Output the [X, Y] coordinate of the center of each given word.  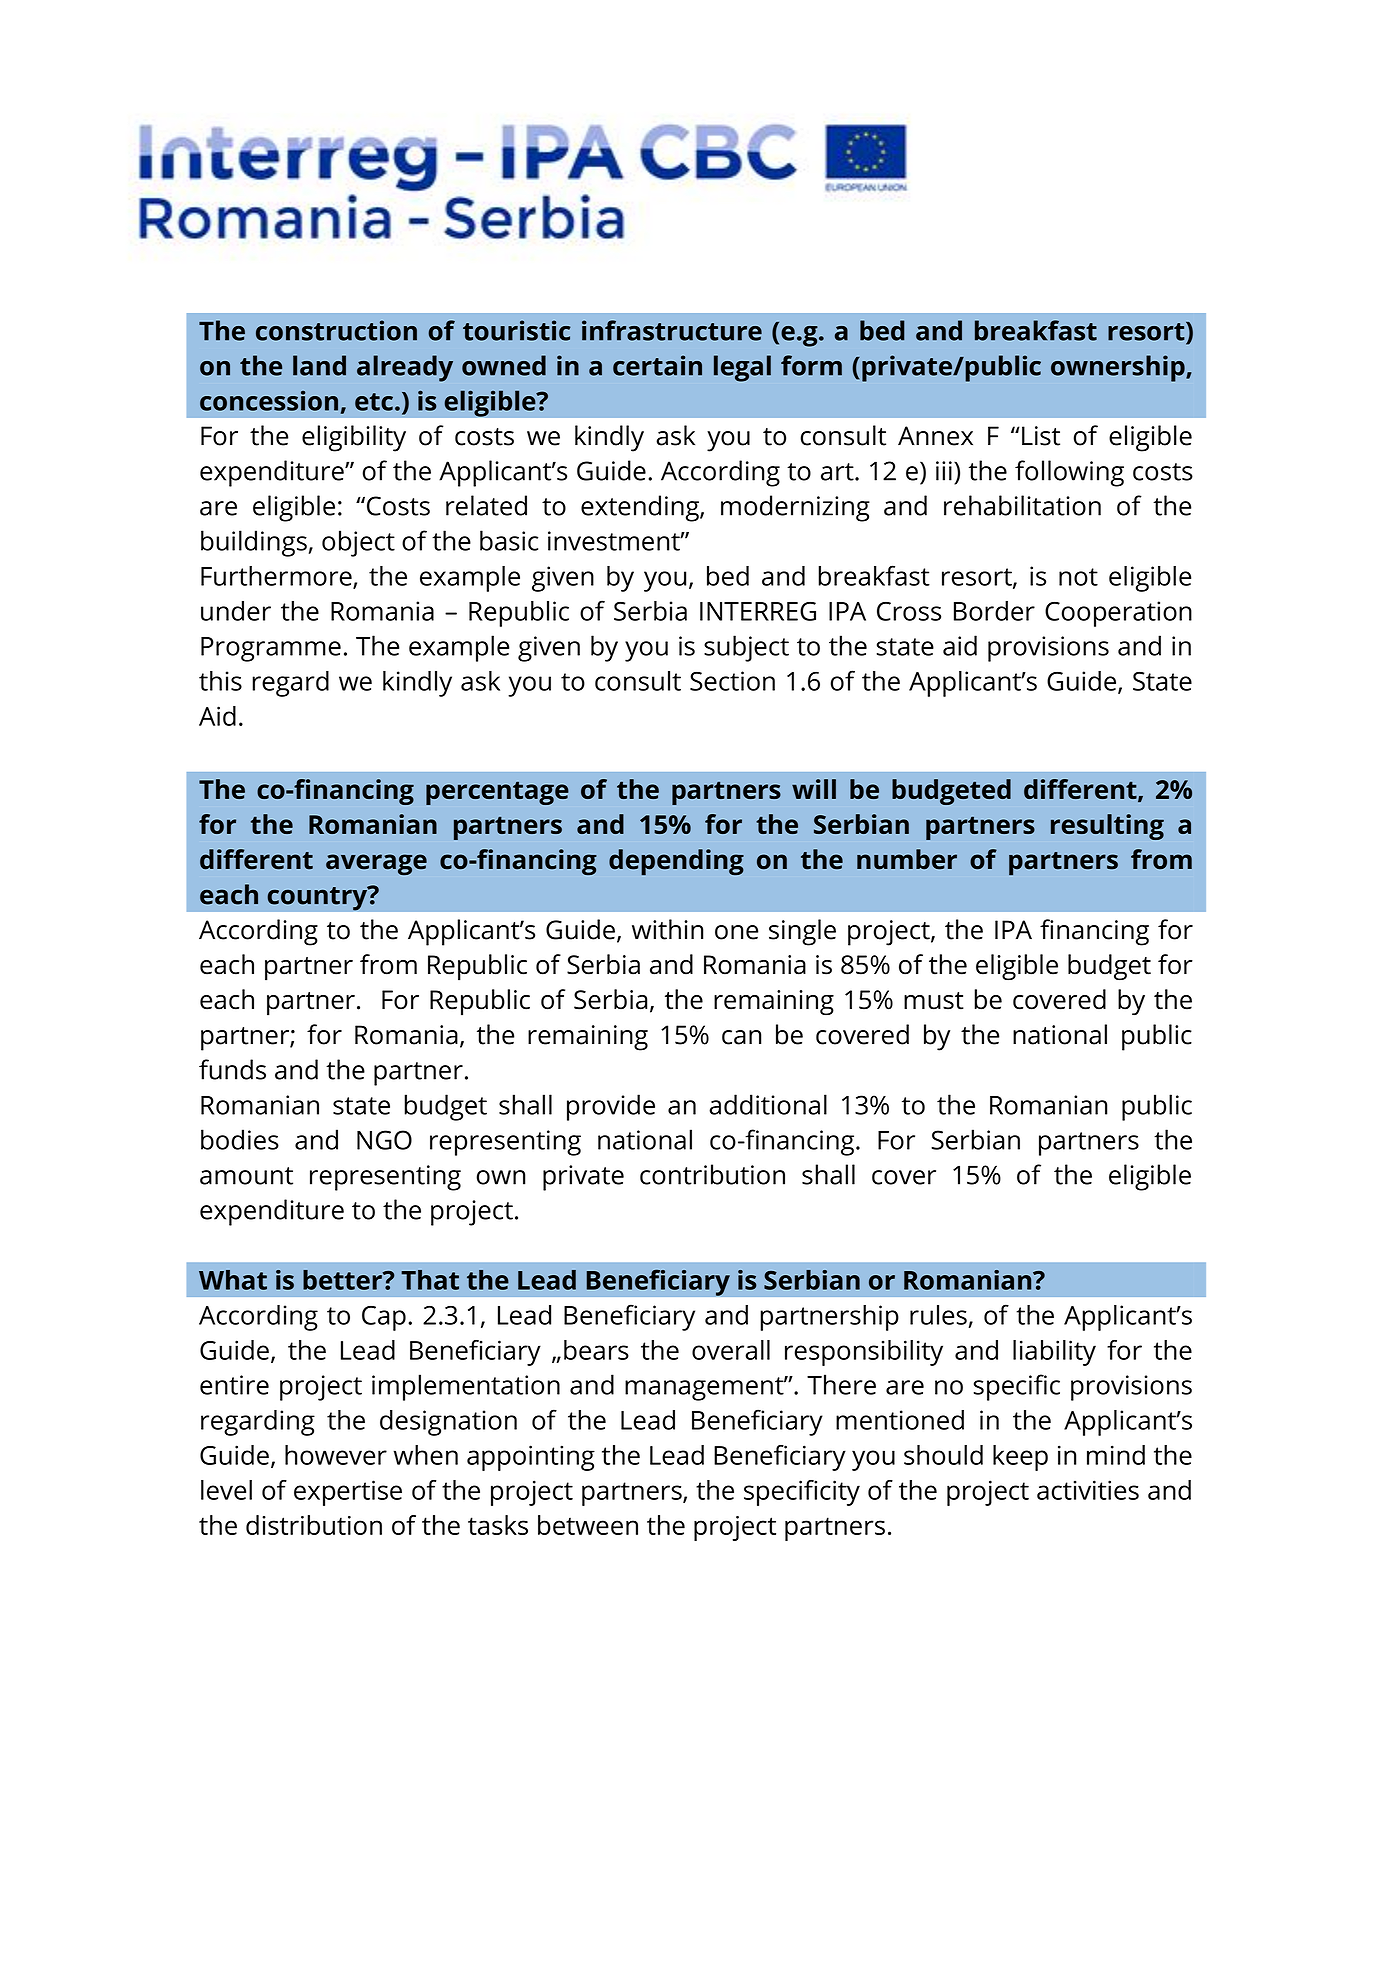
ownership [1119, 368]
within [667, 929]
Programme [271, 649]
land [319, 365]
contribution [712, 1174]
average [376, 864]
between [588, 1525]
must [934, 1001]
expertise [348, 1493]
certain [657, 365]
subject [746, 648]
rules [938, 1315]
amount [246, 1176]
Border [994, 611]
